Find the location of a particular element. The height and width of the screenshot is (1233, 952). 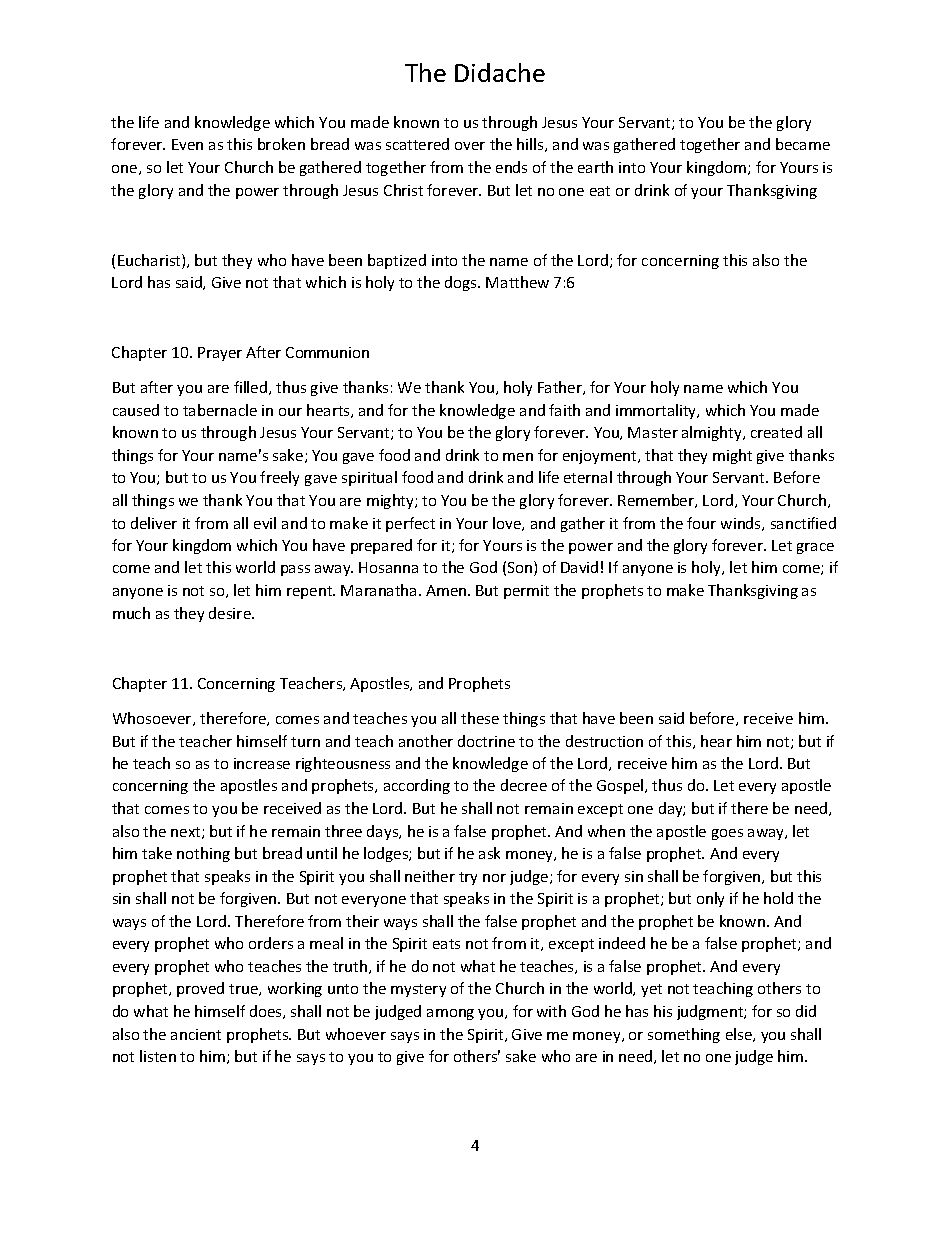

Even is located at coordinates (187, 144).
